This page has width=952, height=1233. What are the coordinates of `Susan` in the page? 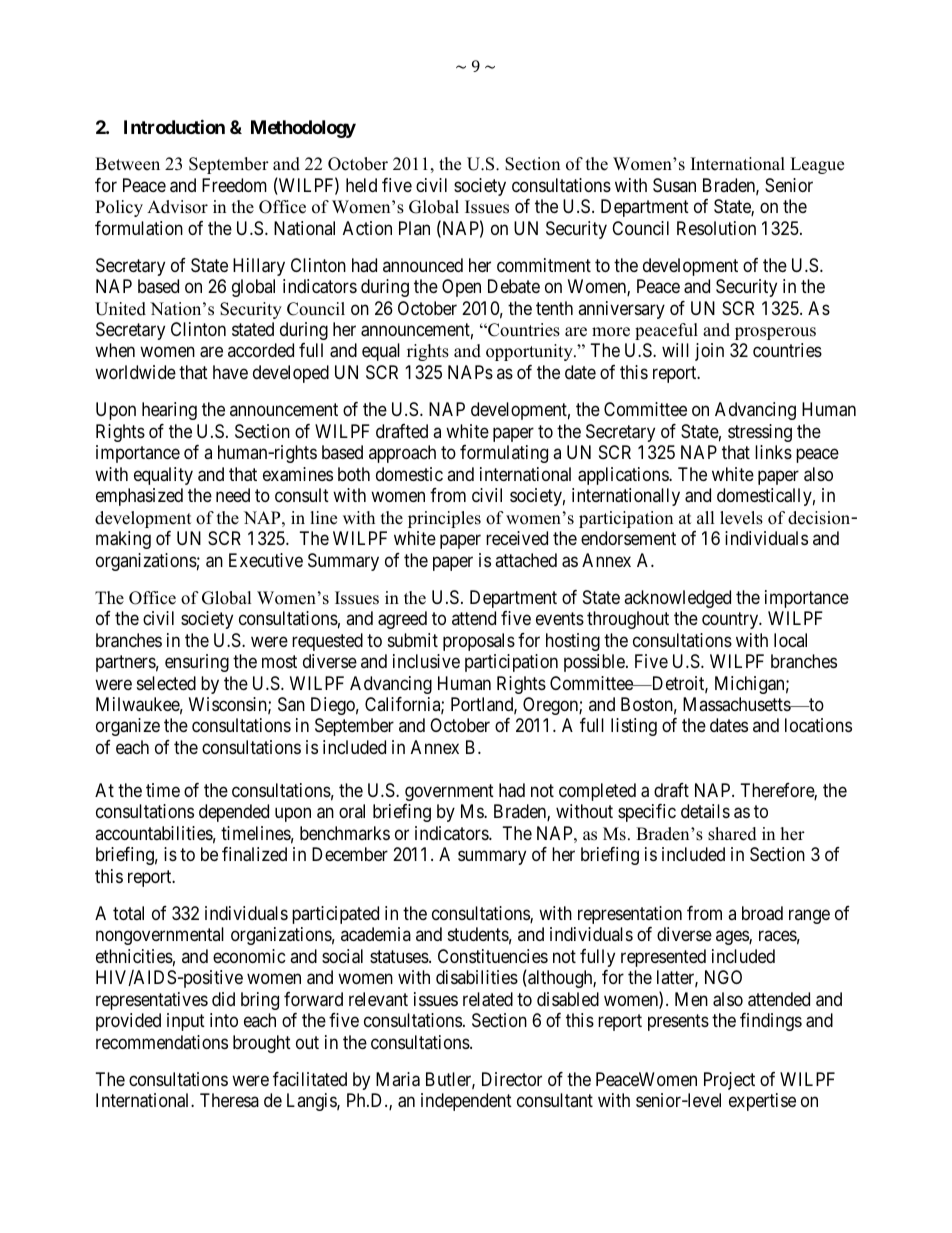 It's located at (674, 185).
